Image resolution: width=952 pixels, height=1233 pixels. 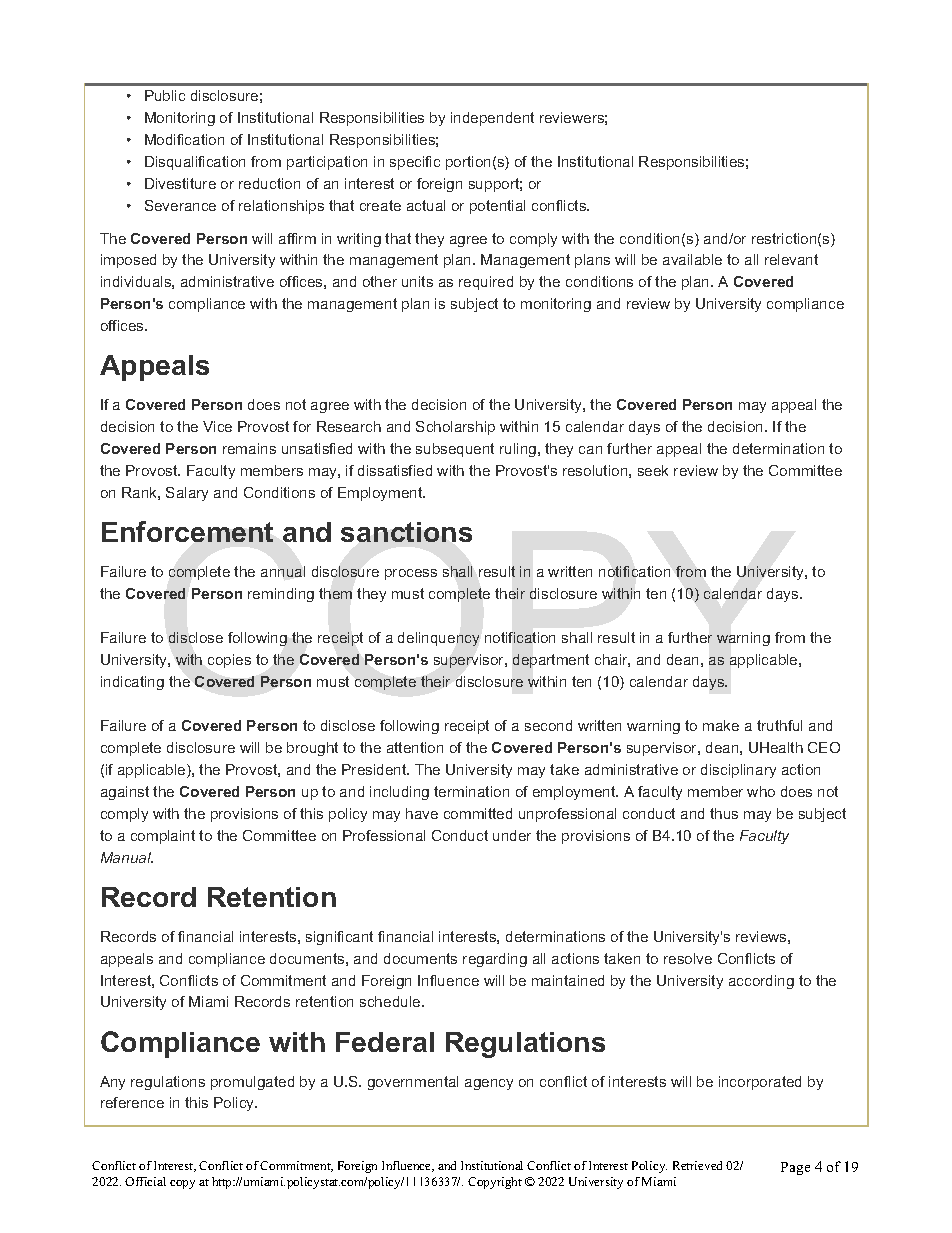 I want to click on make, so click(x=721, y=725).
